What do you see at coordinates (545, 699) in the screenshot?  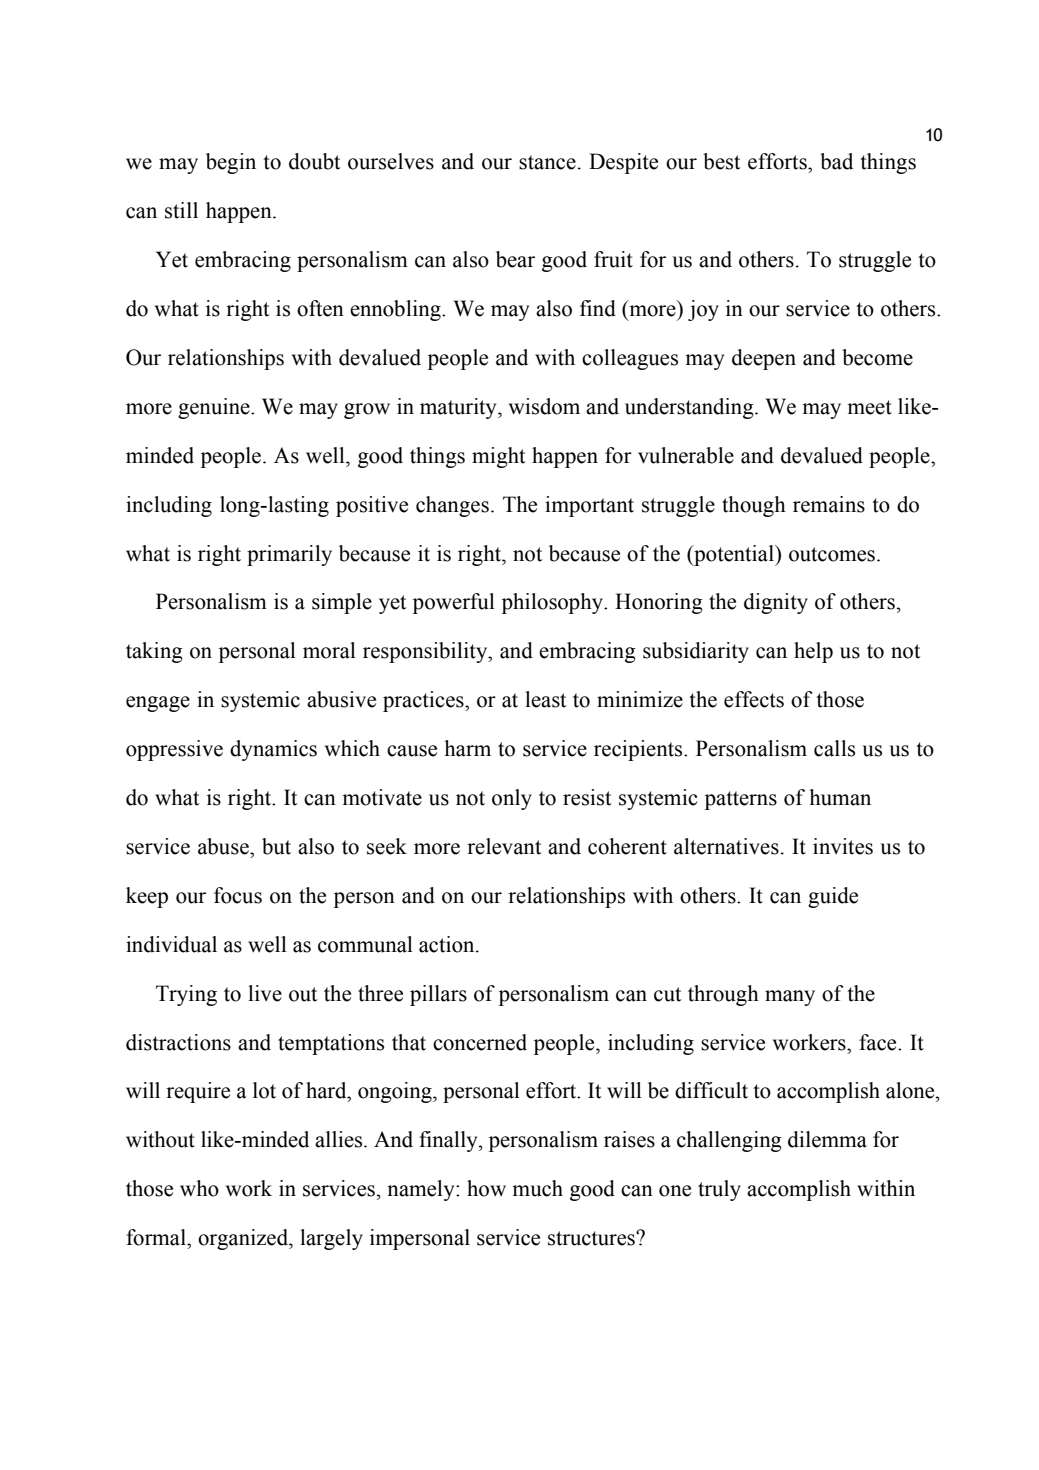 I see `least` at bounding box center [545, 699].
